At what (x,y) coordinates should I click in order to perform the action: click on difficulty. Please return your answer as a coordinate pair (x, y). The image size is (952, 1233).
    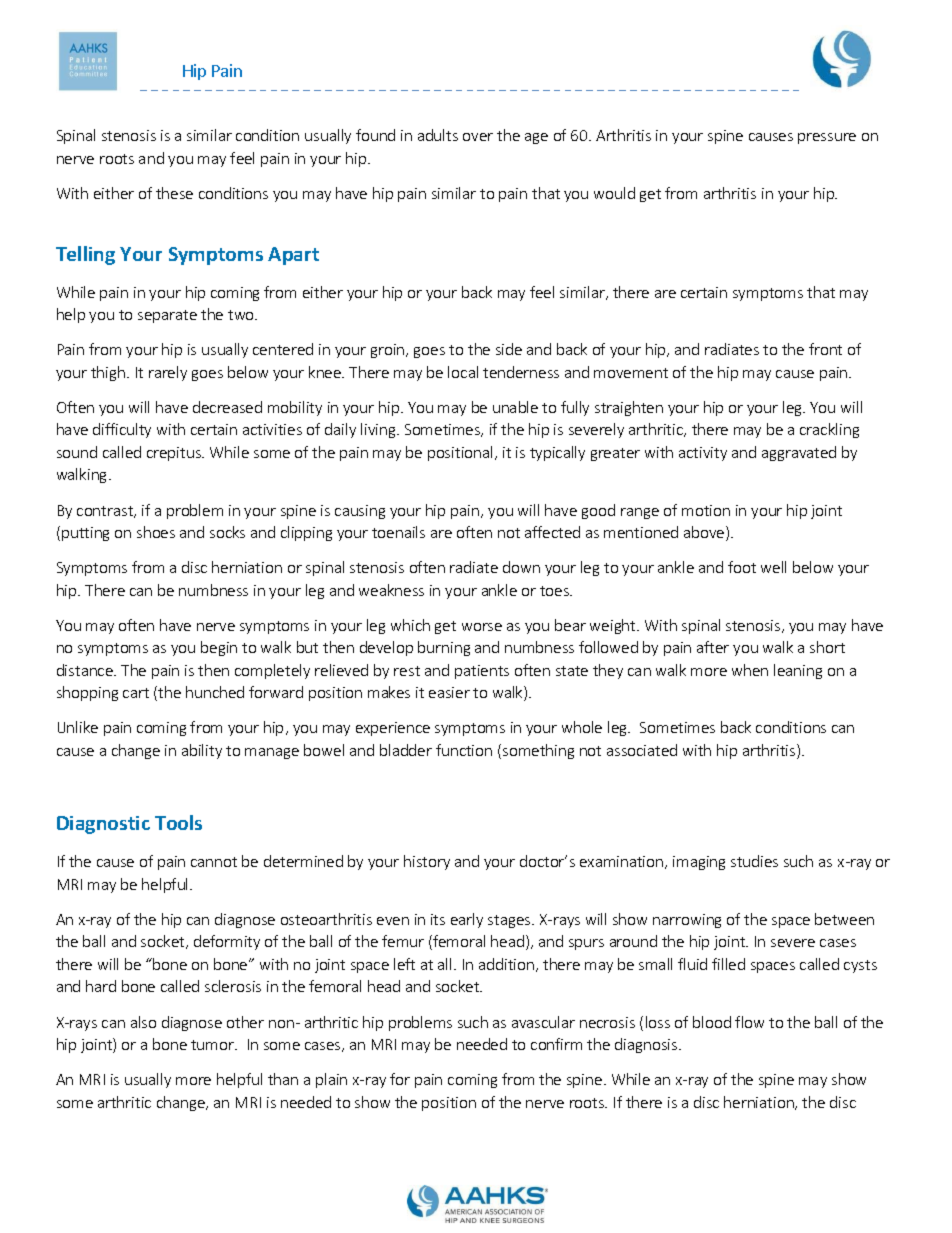
    Looking at the image, I should click on (122, 430).
